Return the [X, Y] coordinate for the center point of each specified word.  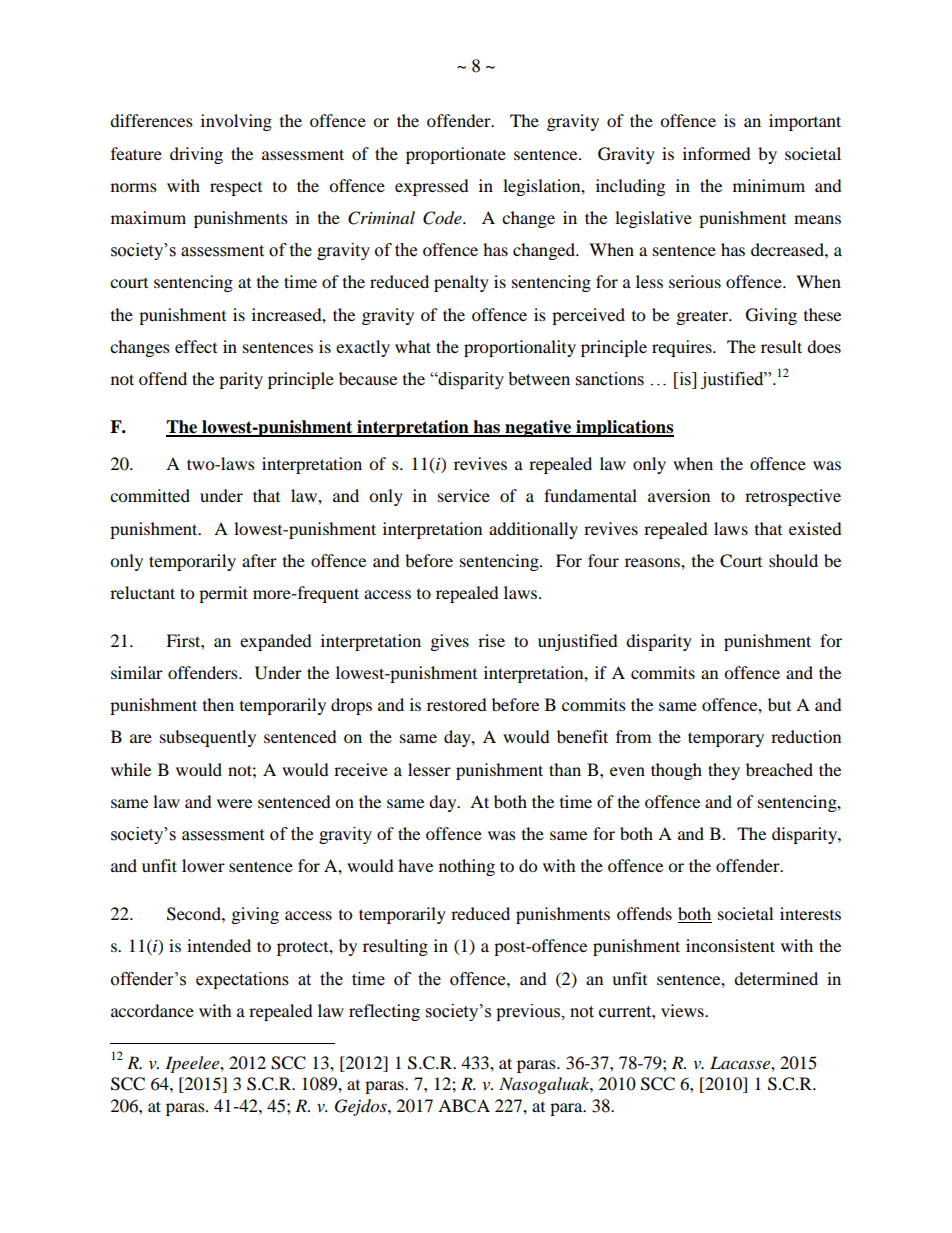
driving [196, 155]
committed [150, 495]
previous [529, 1012]
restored [457, 704]
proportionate [456, 155]
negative [538, 428]
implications [624, 428]
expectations [242, 980]
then [218, 704]
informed [717, 153]
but [779, 704]
